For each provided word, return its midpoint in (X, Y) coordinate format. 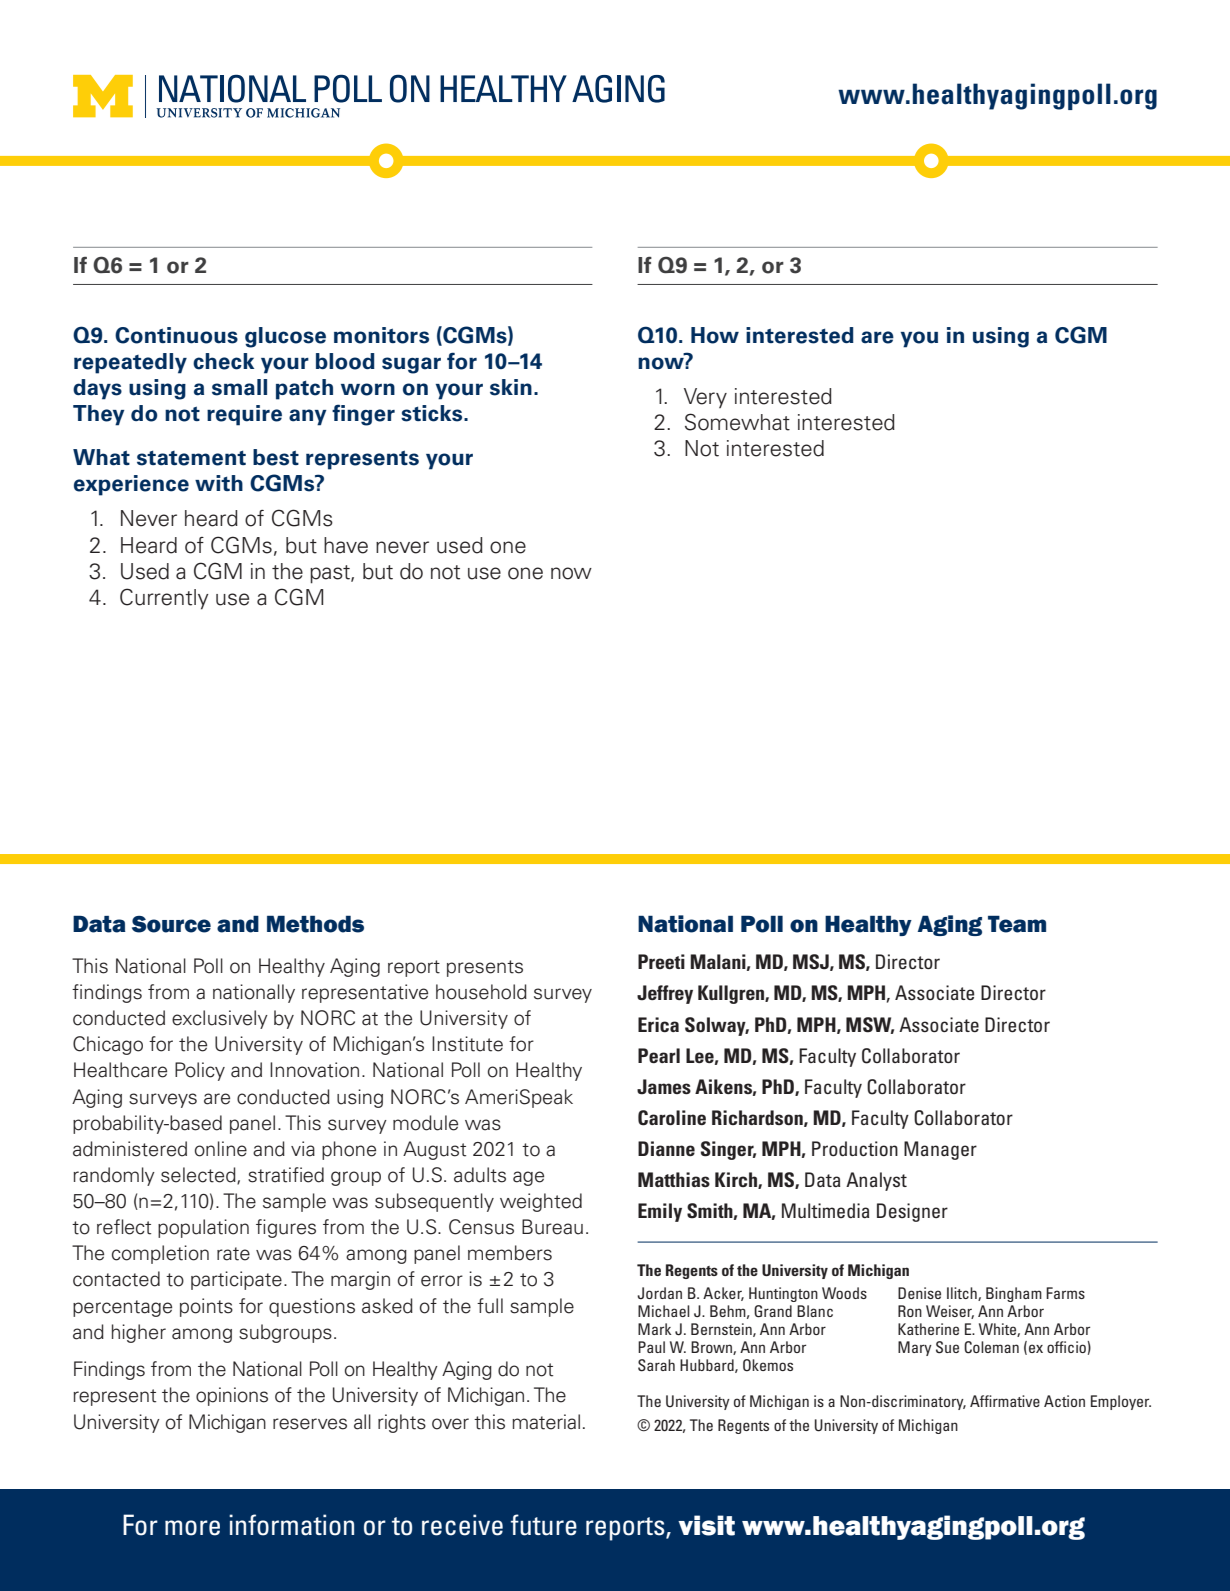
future (544, 1525)
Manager (940, 1150)
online (221, 1149)
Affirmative (1005, 1401)
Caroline (672, 1118)
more (192, 1528)
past (331, 574)
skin (511, 387)
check (223, 361)
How (715, 335)
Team (1017, 924)
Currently (164, 599)
